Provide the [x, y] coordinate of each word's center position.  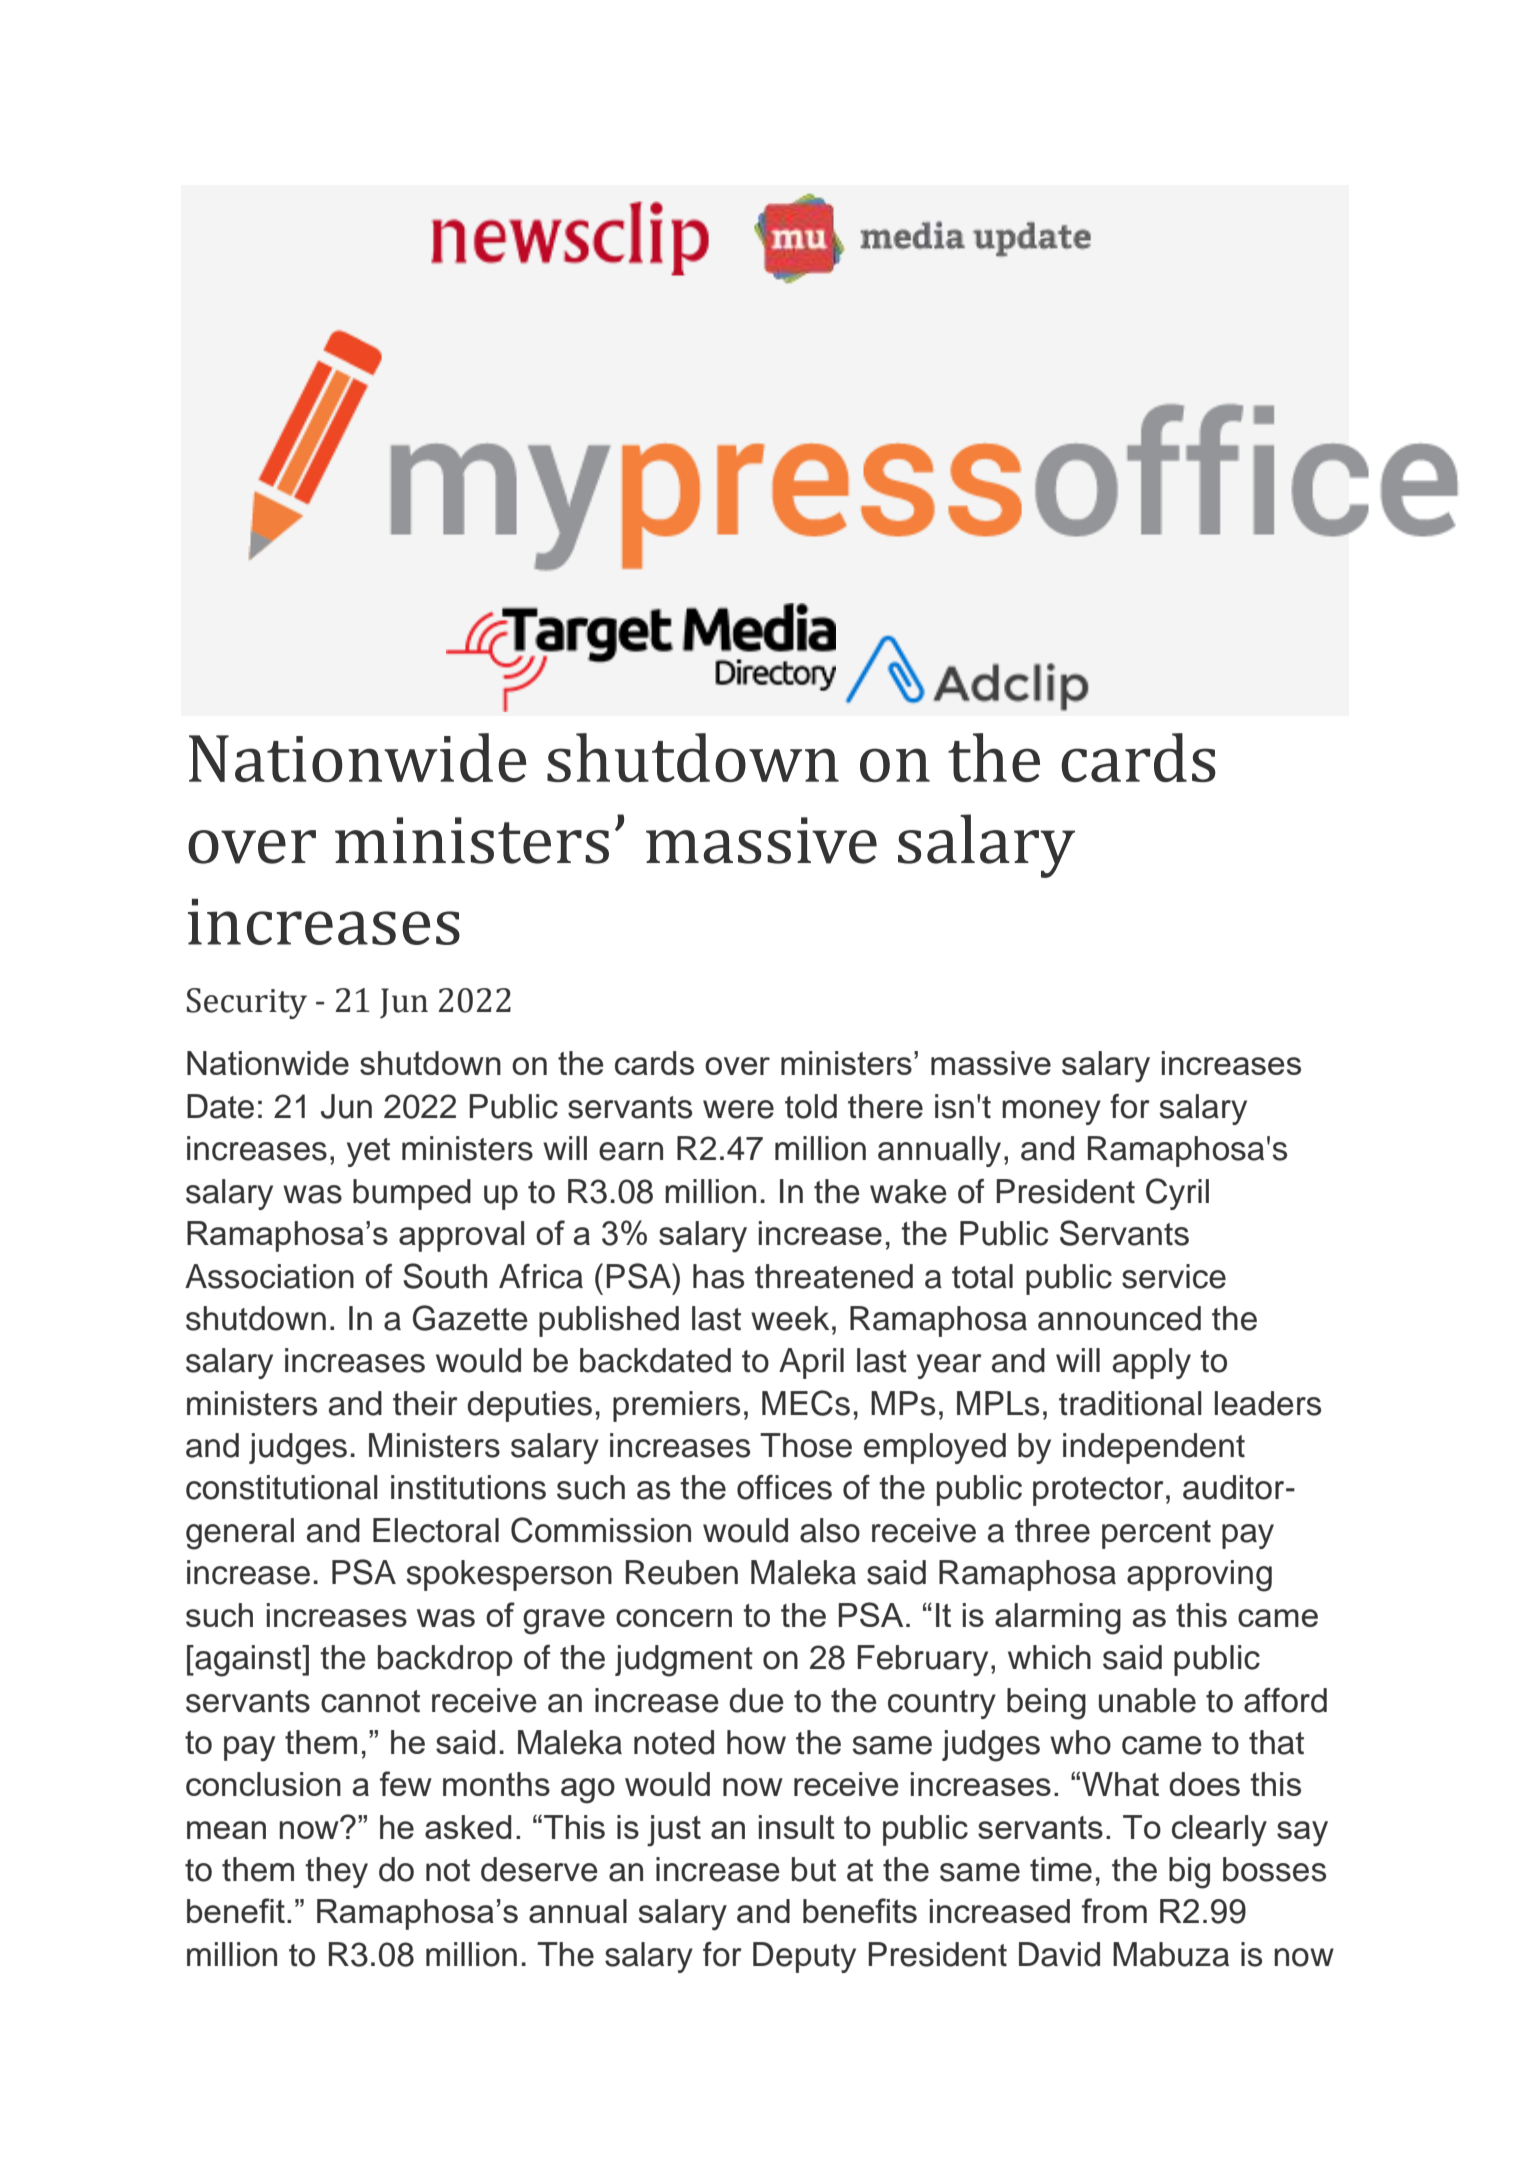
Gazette [470, 1318]
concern [674, 1618]
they [336, 1872]
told [811, 1106]
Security [247, 1003]
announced [1119, 1318]
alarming [1058, 1619]
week [790, 1318]
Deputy [804, 1957]
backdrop [445, 1660]
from [1114, 1910]
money [1051, 1112]
